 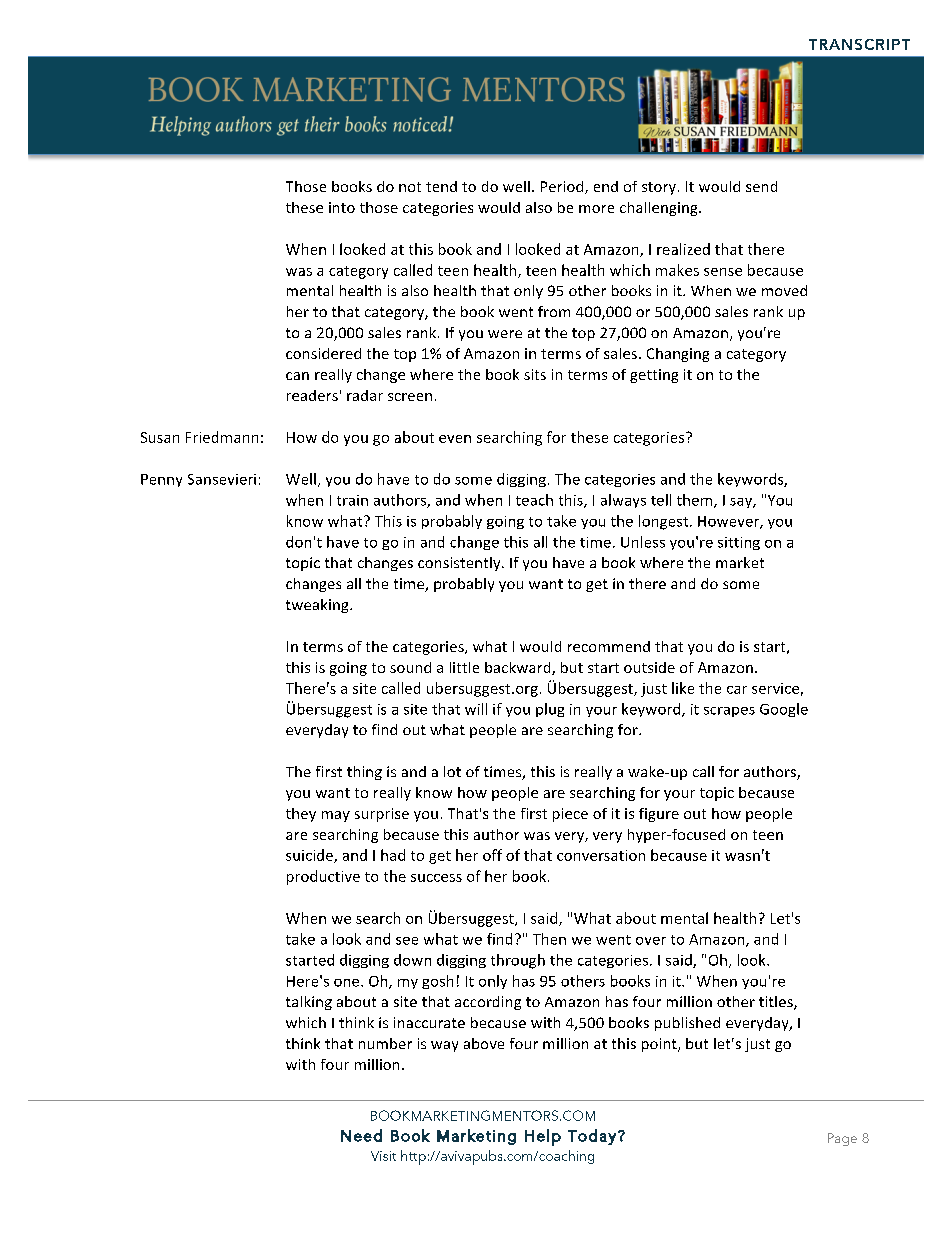 What do you see at coordinates (563, 187) in the screenshot?
I see `Period` at bounding box center [563, 187].
